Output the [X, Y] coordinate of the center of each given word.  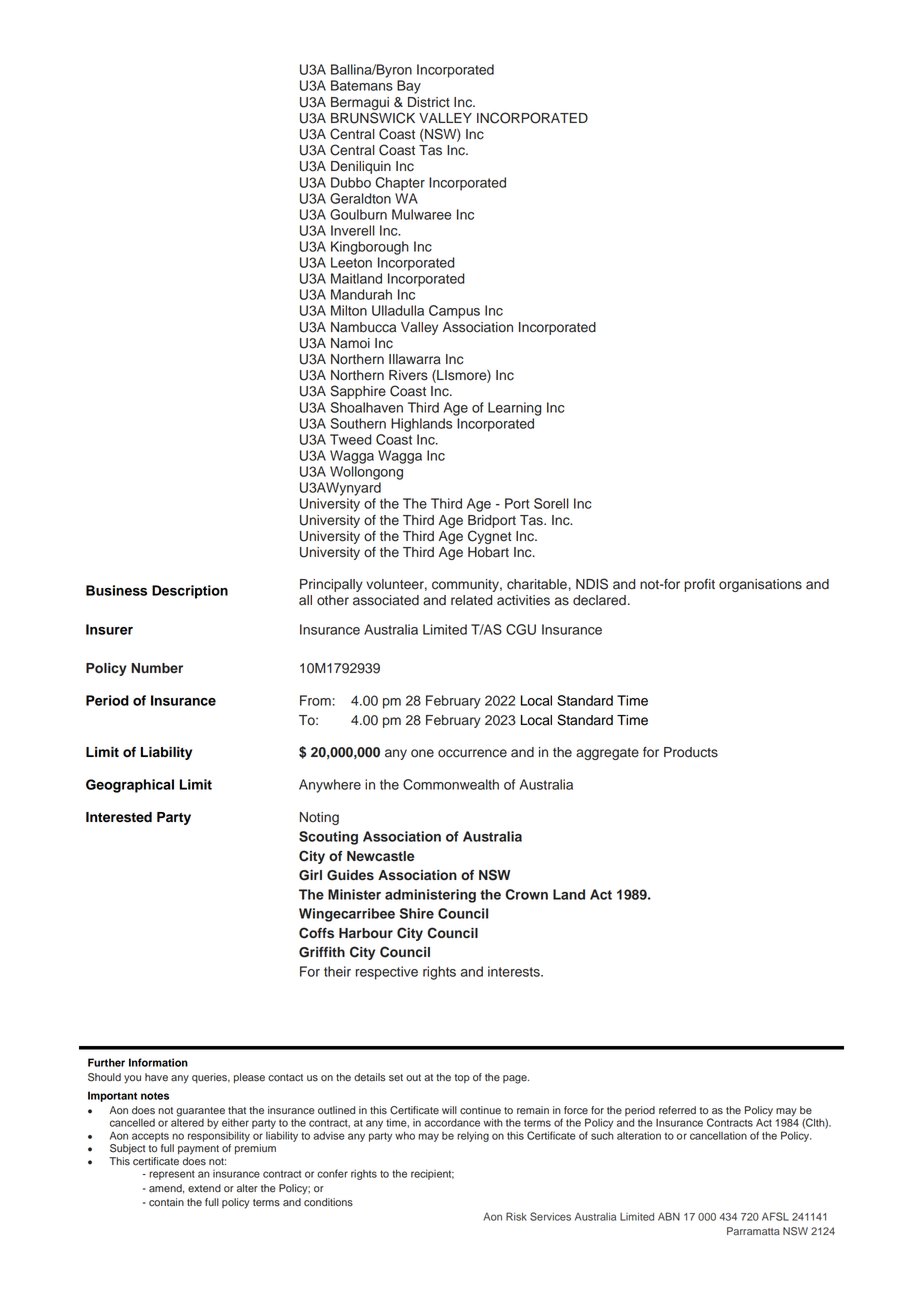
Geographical [130, 786]
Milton [349, 310]
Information [158, 1062]
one [422, 753]
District [429, 102]
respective [387, 973]
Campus [454, 312]
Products [691, 752]
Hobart [488, 552]
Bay [409, 87]
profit [699, 585]
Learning [514, 409]
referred [677, 1110]
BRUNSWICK [373, 118]
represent [172, 1175]
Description [190, 592]
